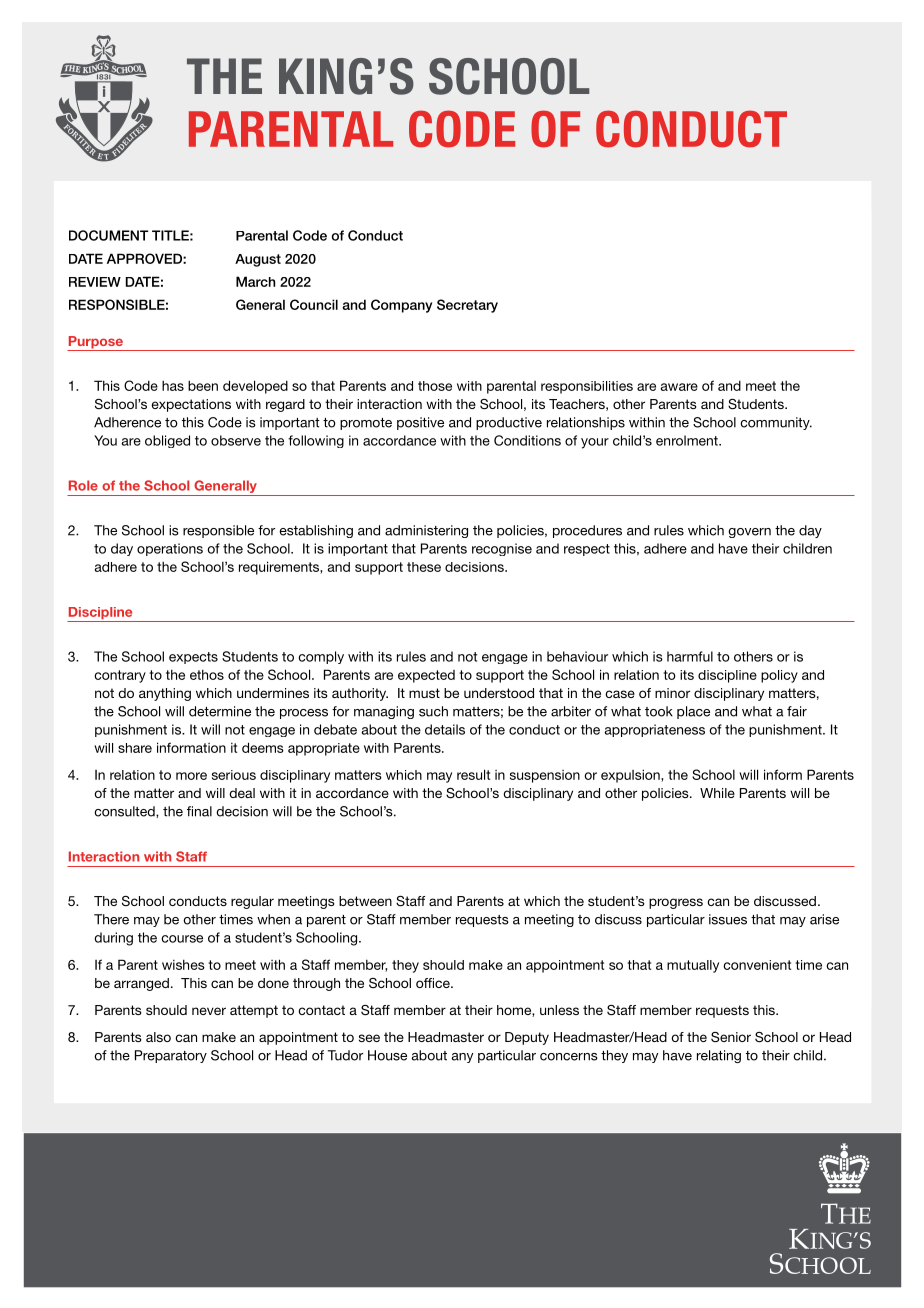 This page has height=1308, width=924. I want to click on DOCUMENT, so click(108, 235).
